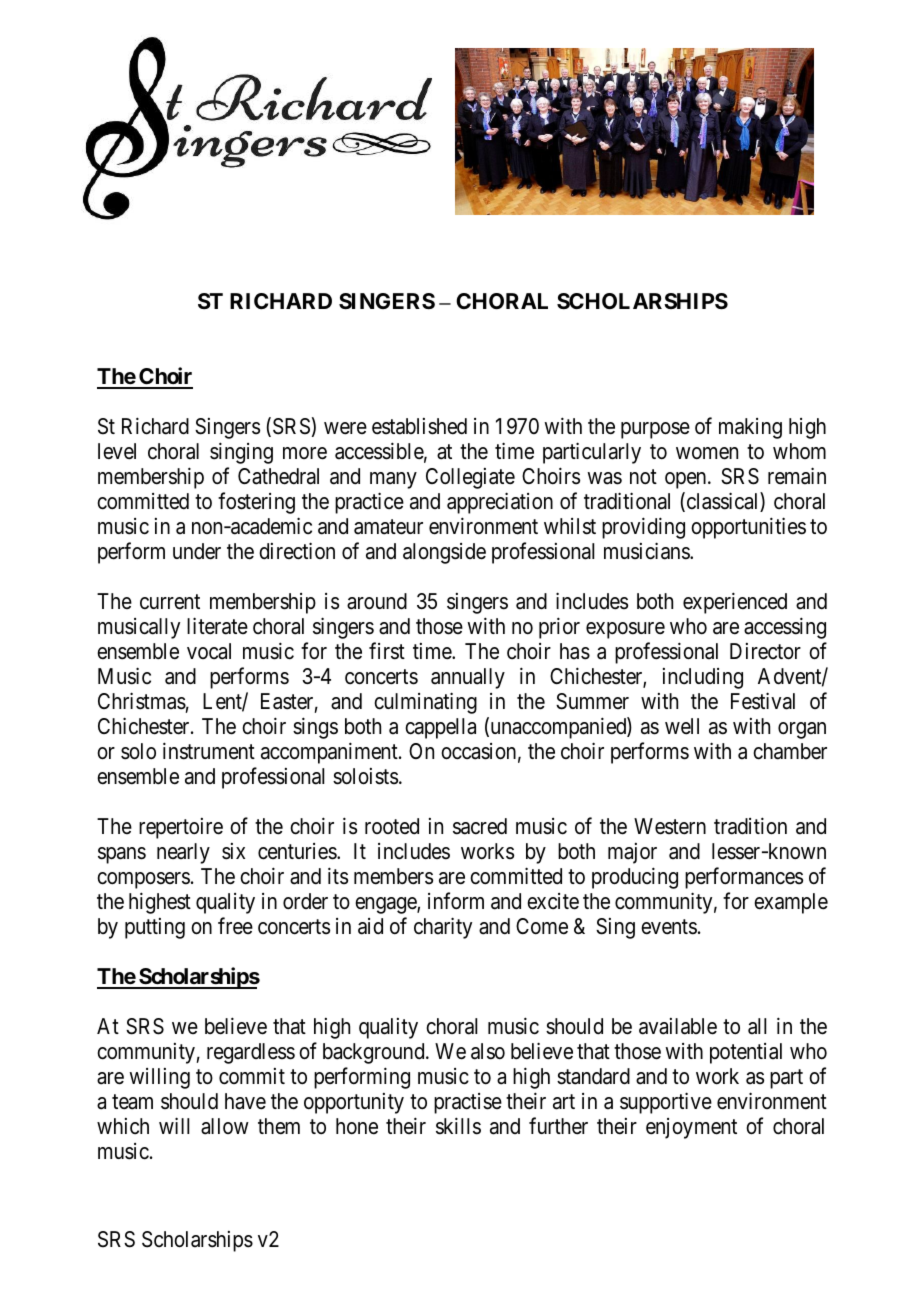 The width and height of the screenshot is (924, 1307). What do you see at coordinates (209, 651) in the screenshot?
I see `vocal` at bounding box center [209, 651].
